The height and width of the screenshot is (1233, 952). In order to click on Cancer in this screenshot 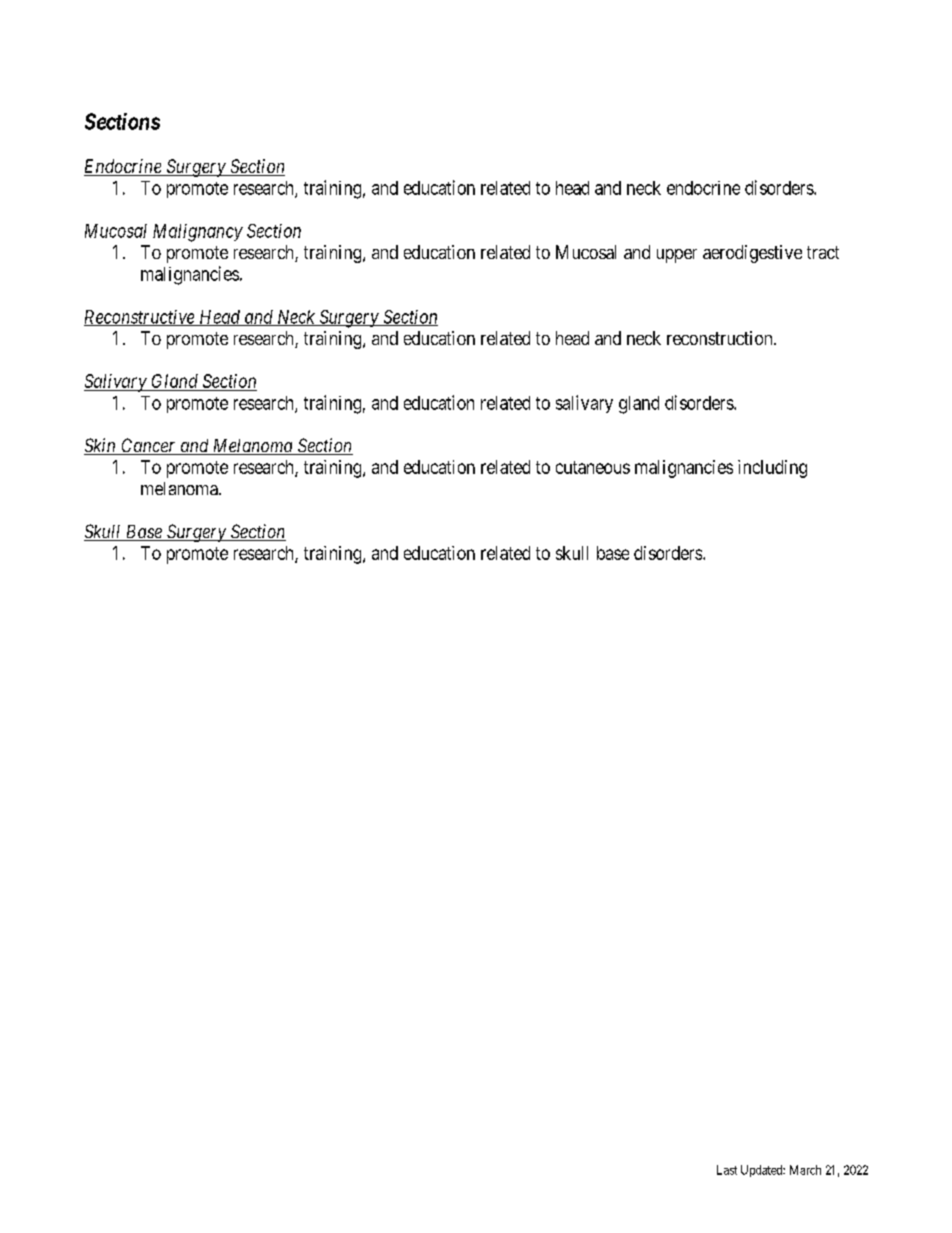, I will do `click(149, 446)`.
